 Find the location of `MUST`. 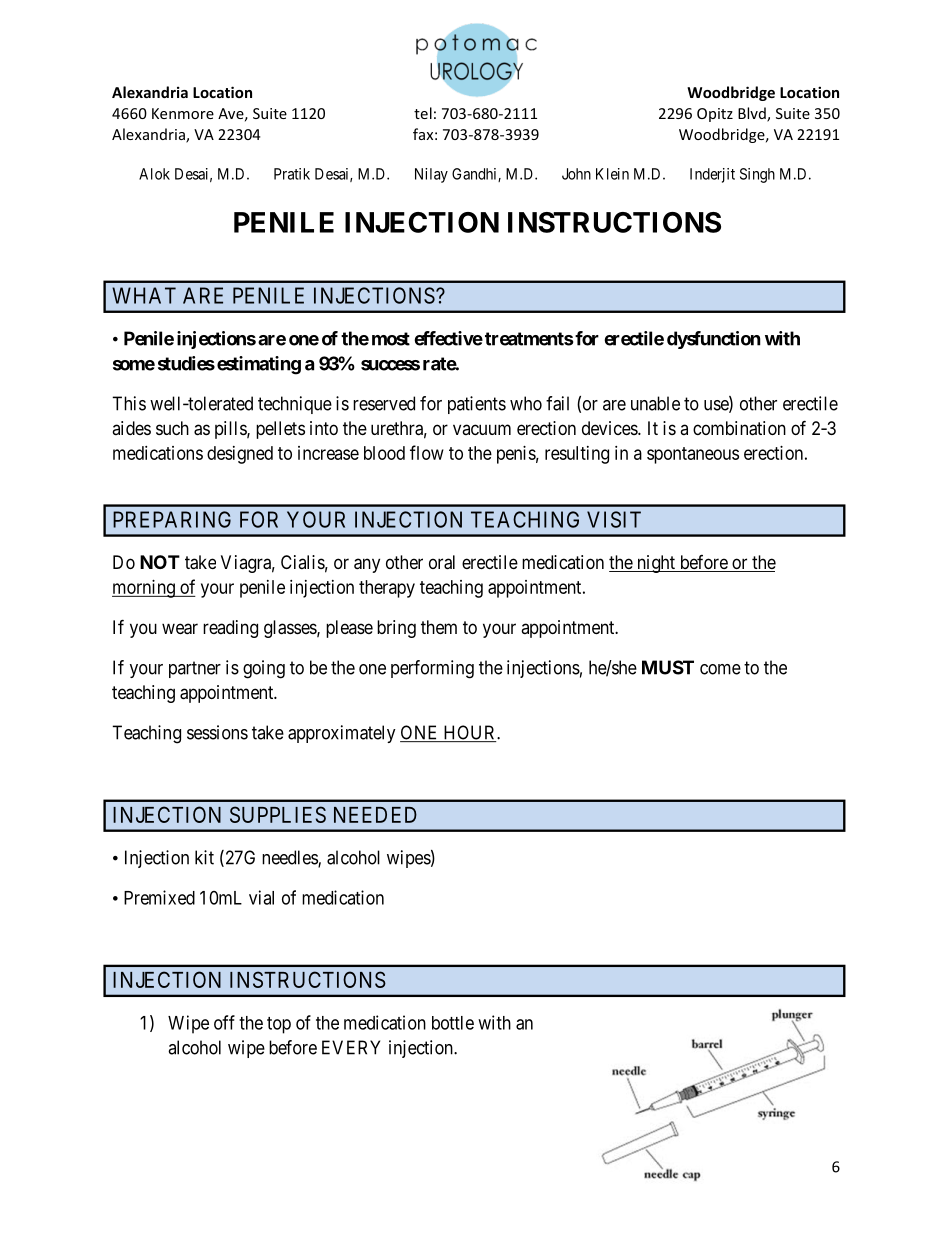

MUST is located at coordinates (668, 667).
